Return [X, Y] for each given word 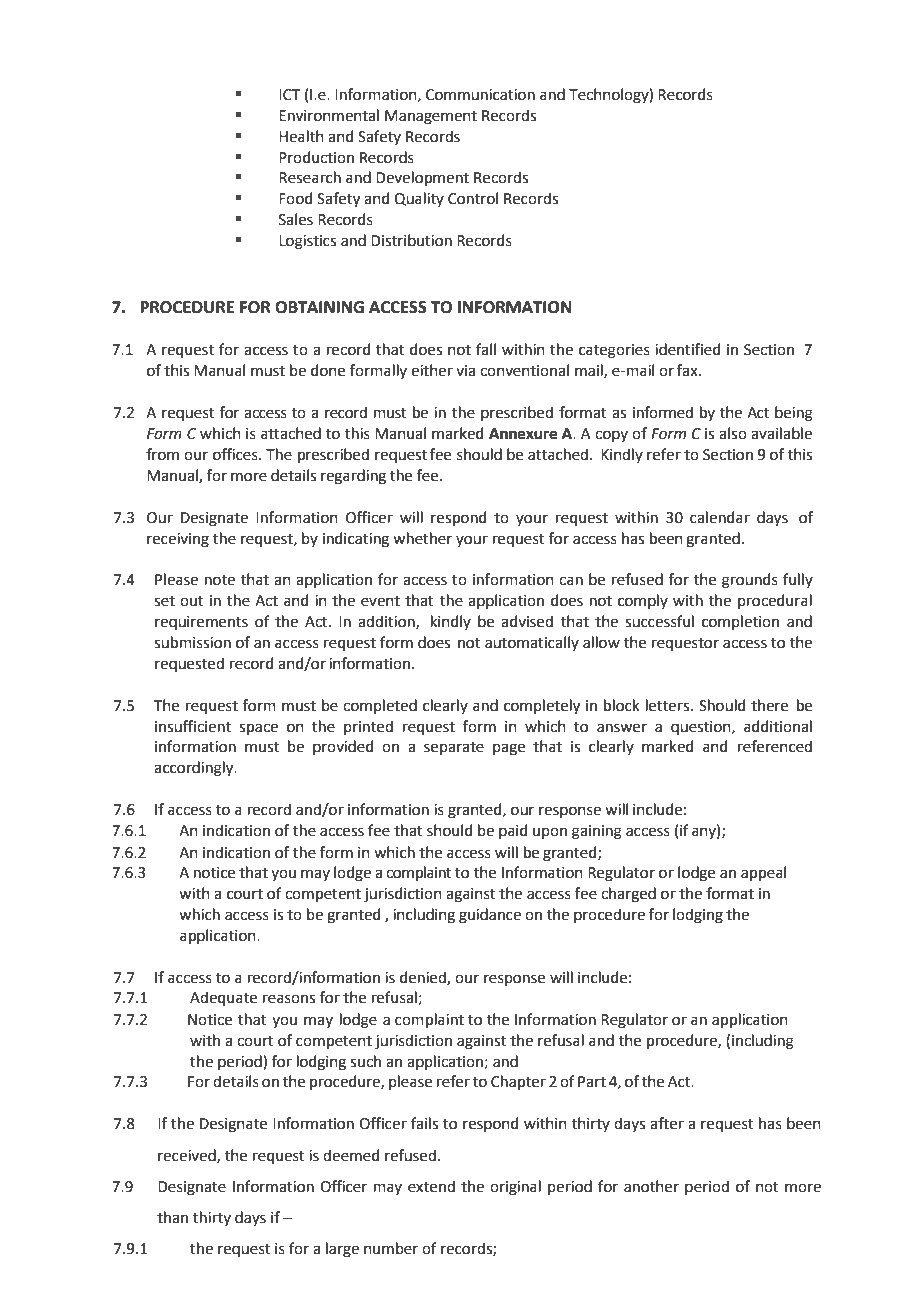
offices [236, 454]
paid [513, 831]
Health [301, 136]
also [733, 433]
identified [688, 349]
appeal [763, 873]
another [651, 1186]
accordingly [195, 769]
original [515, 1188]
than [172, 1217]
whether [422, 538]
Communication [480, 95]
